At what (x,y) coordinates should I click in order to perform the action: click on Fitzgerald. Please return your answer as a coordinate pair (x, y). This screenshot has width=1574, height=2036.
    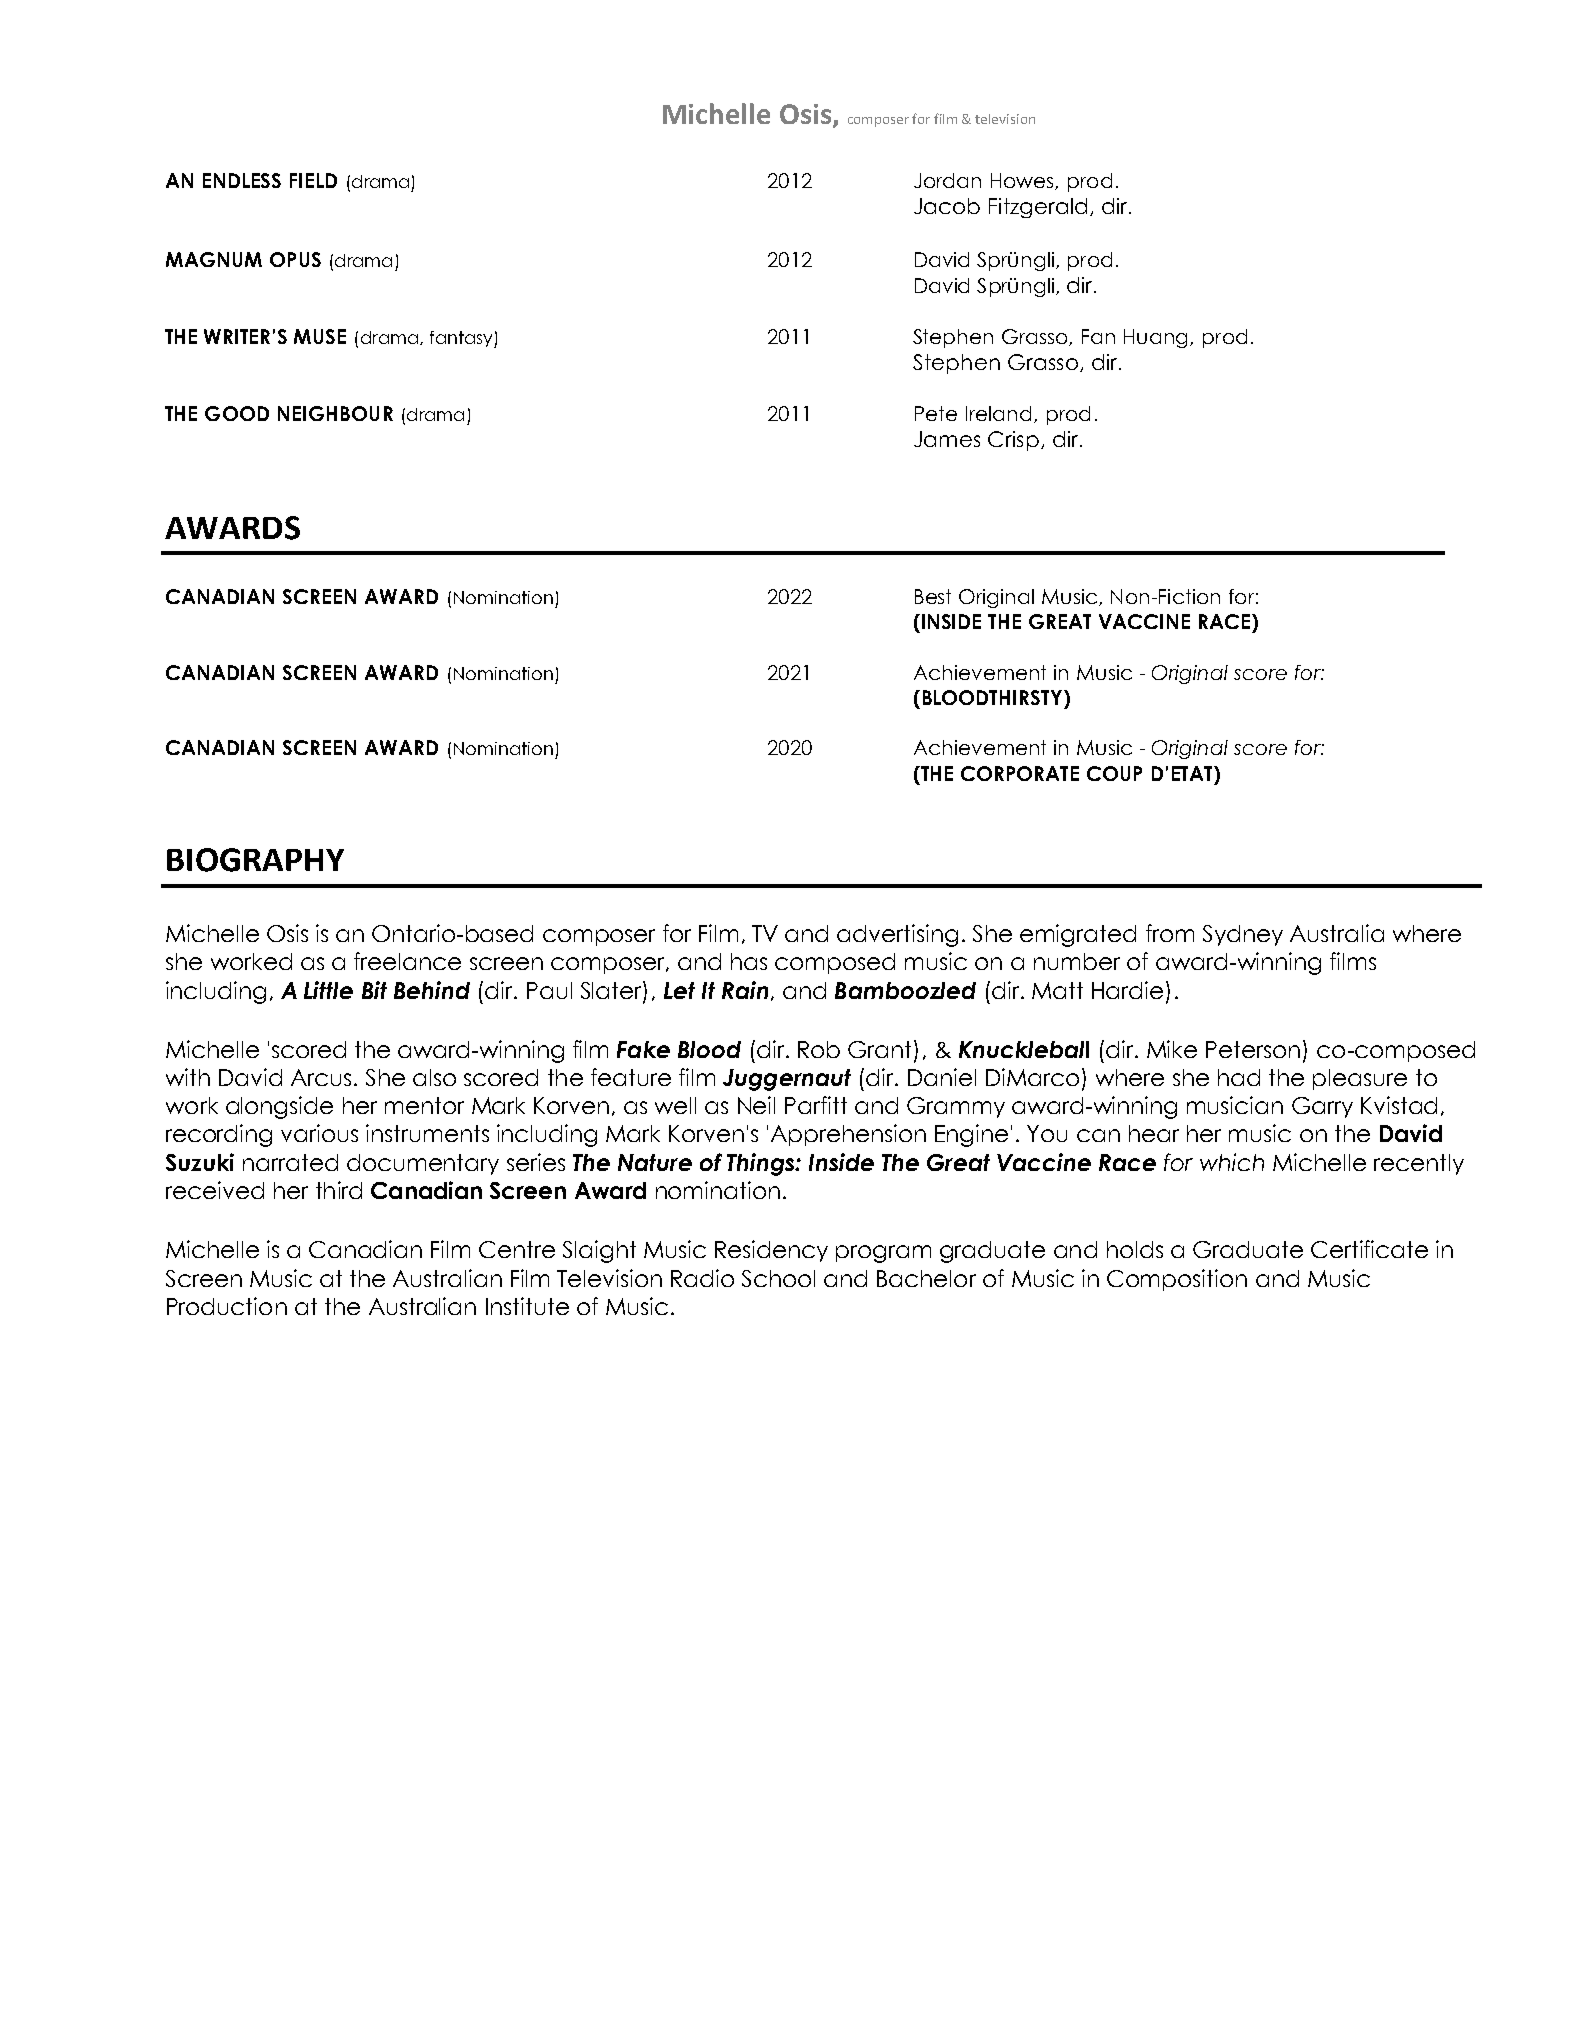
    Looking at the image, I should click on (1038, 208).
